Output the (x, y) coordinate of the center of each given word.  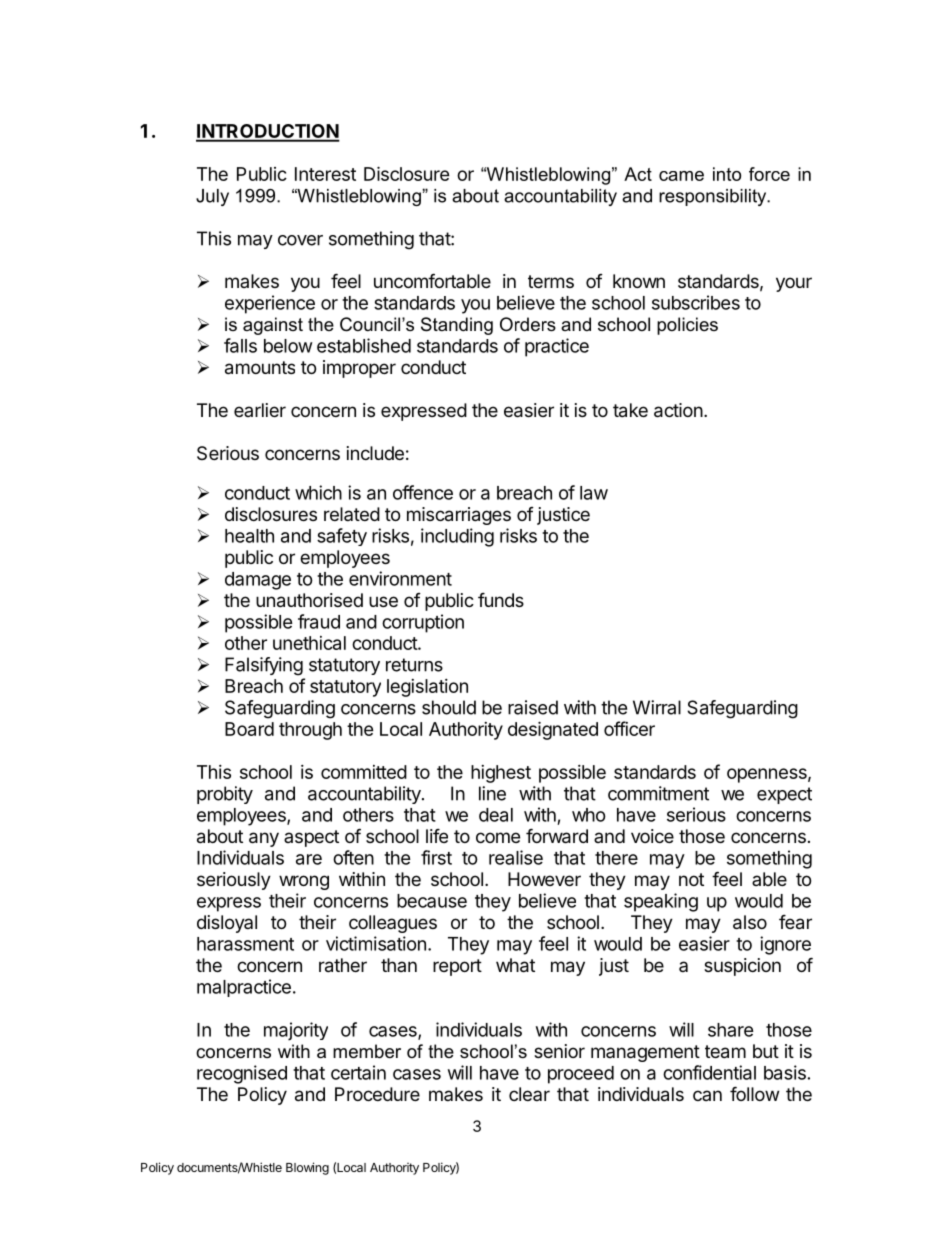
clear (529, 1094)
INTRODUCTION (268, 132)
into (727, 174)
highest (501, 774)
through (310, 731)
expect (784, 795)
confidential (709, 1072)
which (318, 492)
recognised (242, 1074)
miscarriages (459, 516)
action (678, 410)
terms (551, 281)
